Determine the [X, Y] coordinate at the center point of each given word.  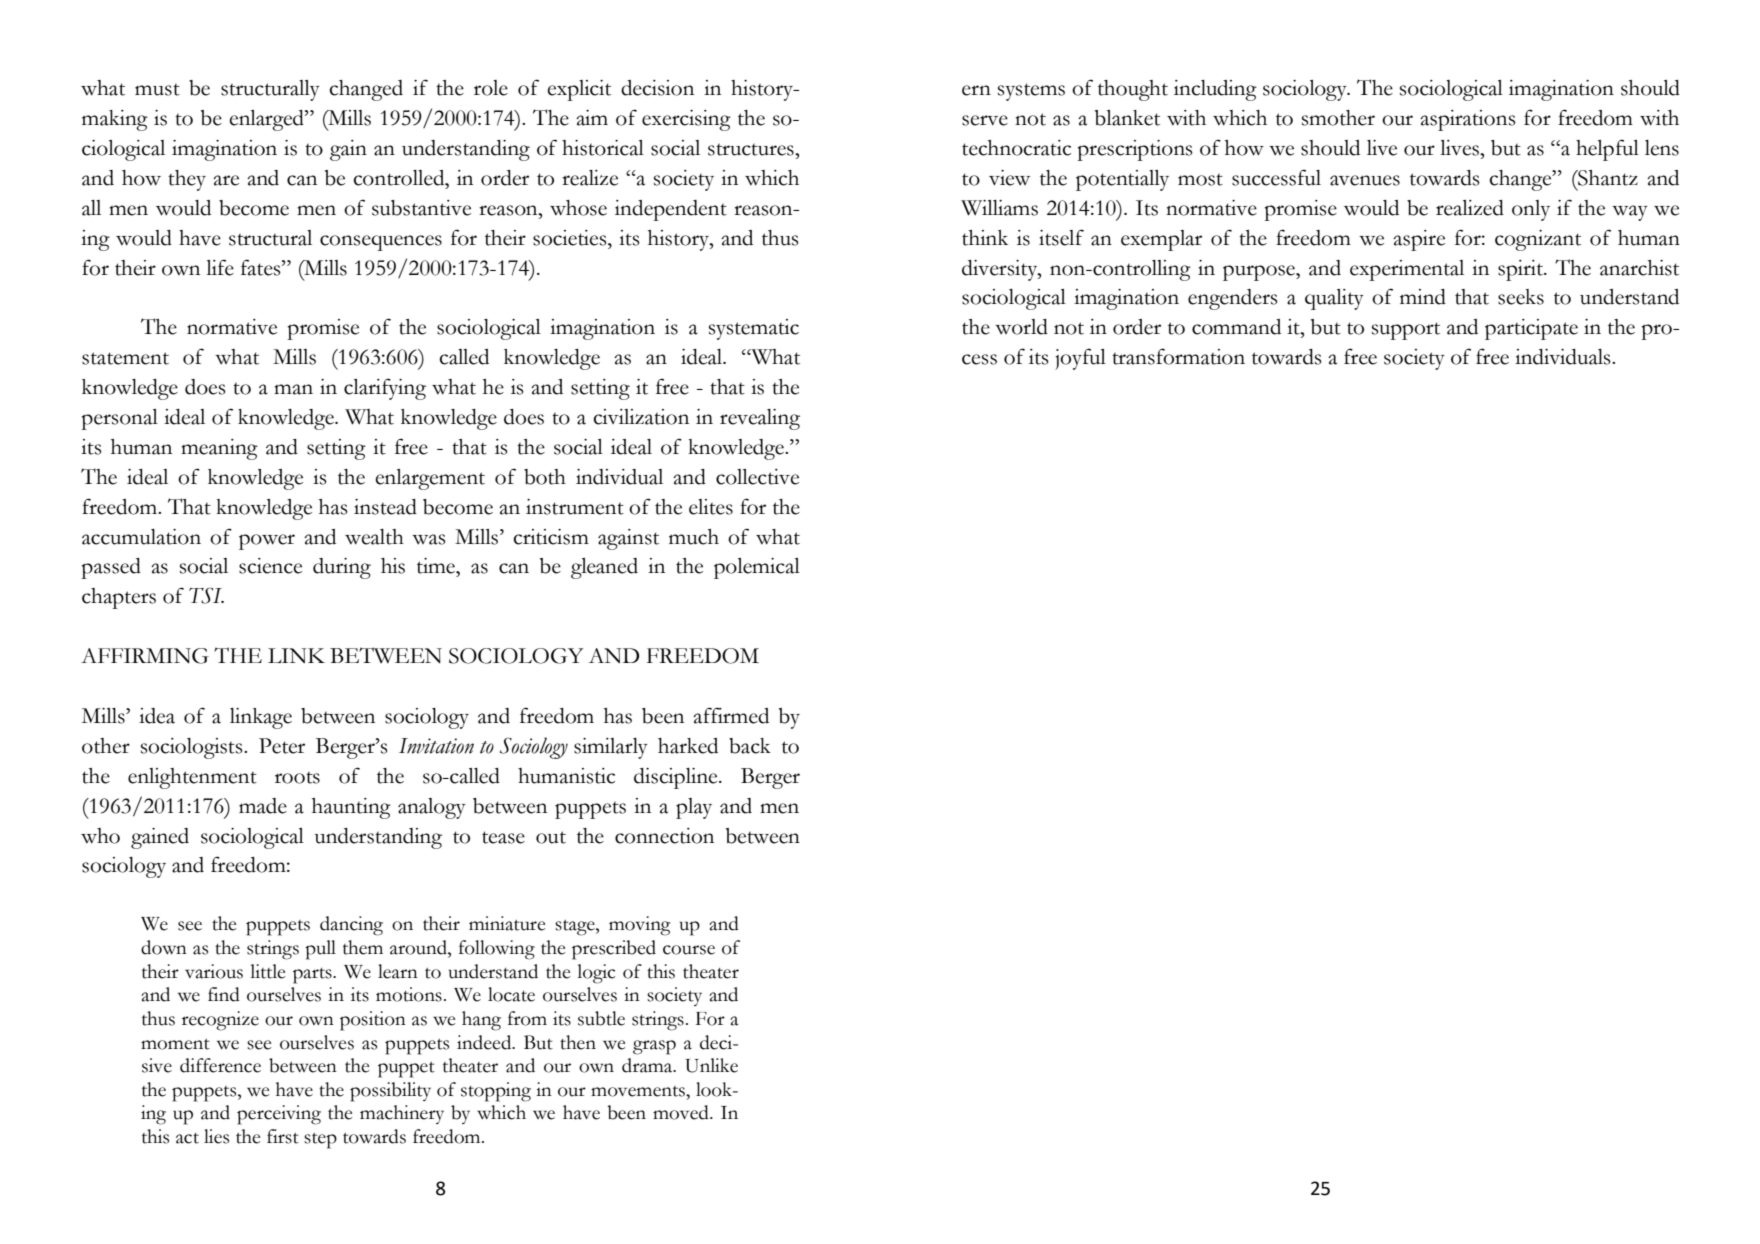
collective [757, 477]
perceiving [279, 1115]
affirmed [731, 715]
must [157, 90]
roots [297, 778]
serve [985, 120]
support [1406, 331]
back [750, 746]
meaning [219, 449]
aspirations [1468, 120]
